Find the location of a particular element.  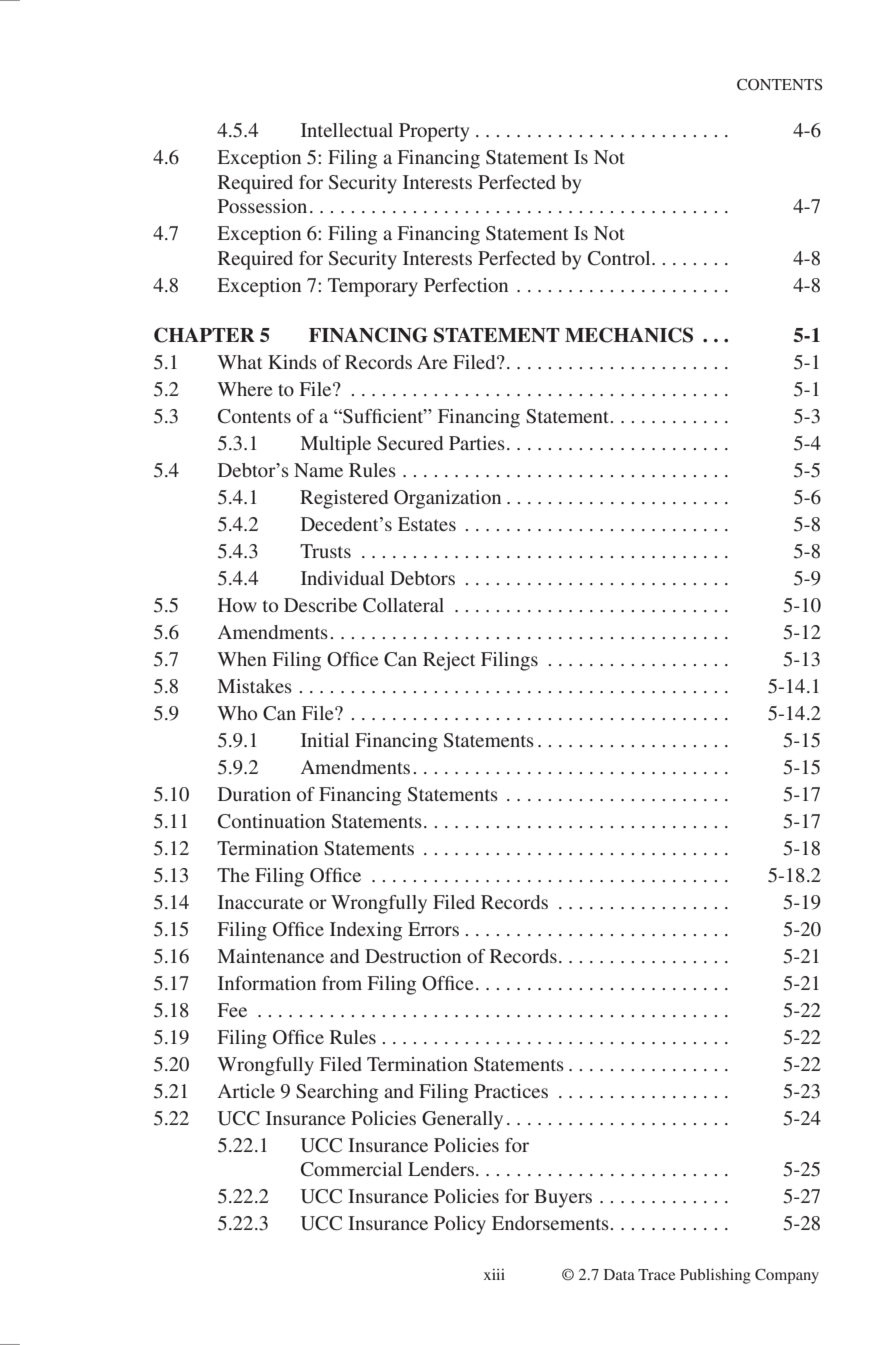

Errors is located at coordinates (433, 929).
